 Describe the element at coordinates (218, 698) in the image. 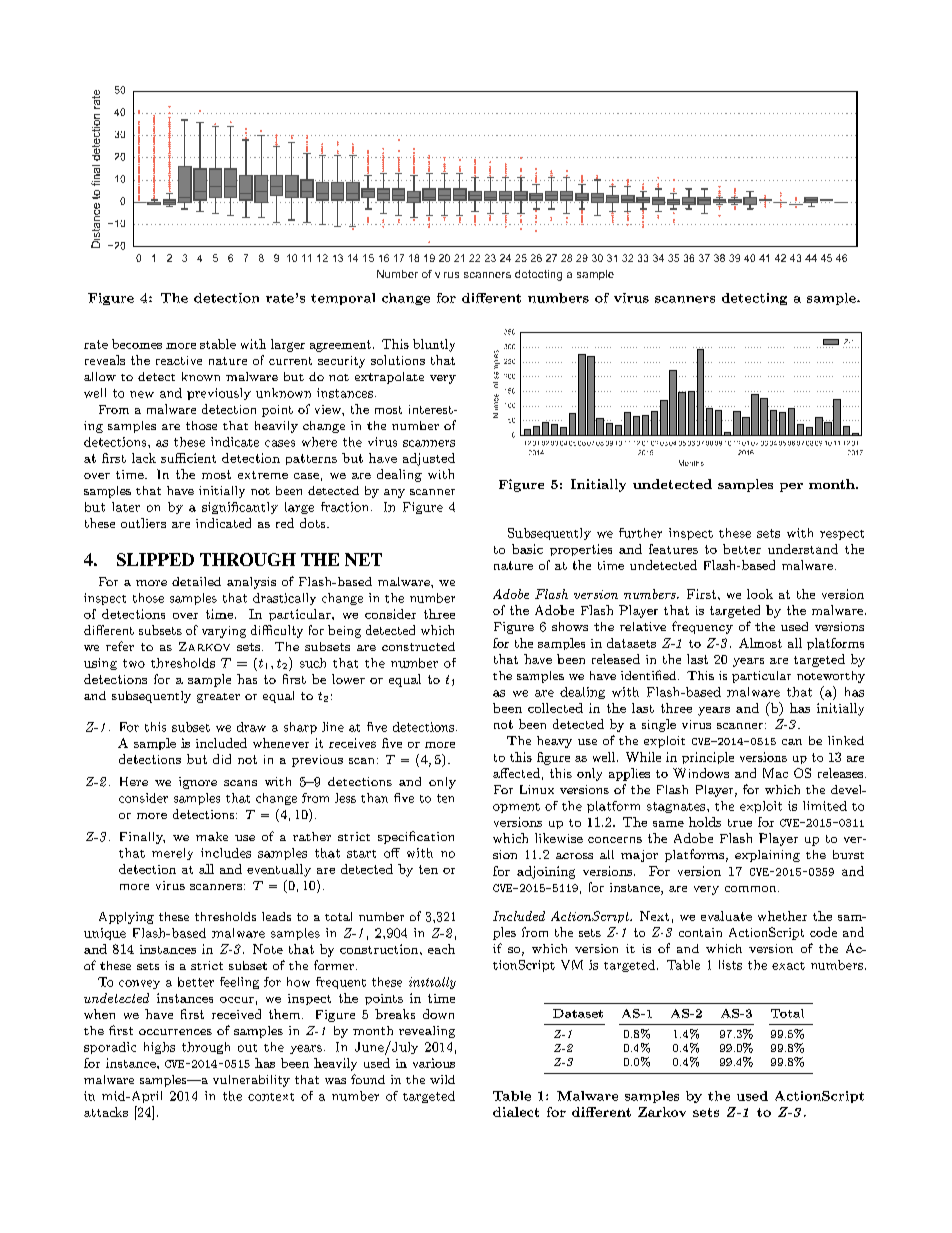

I see `greater` at that location.
